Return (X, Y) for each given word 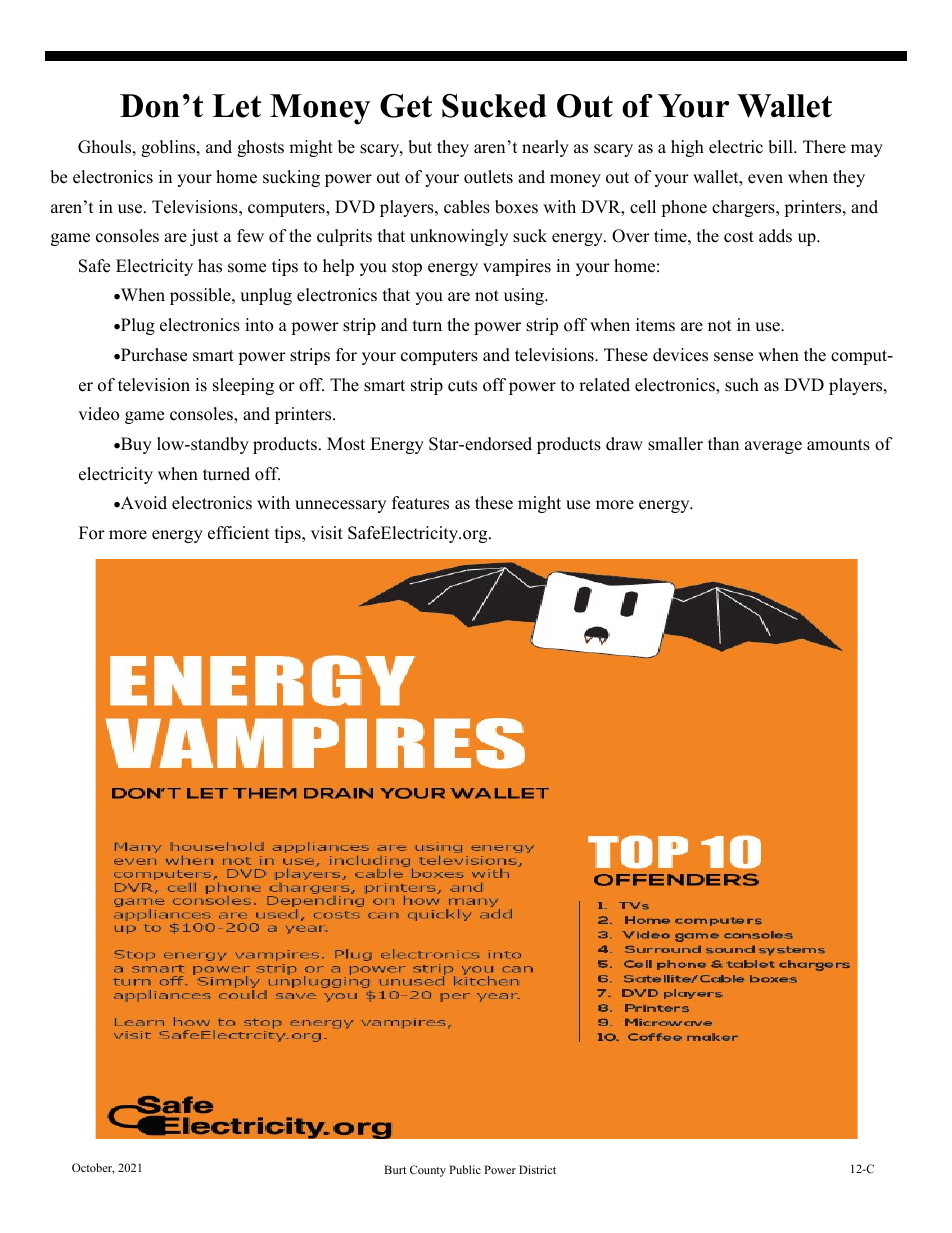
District (537, 1169)
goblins (169, 148)
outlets (488, 177)
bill (781, 147)
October (93, 1168)
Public (465, 1169)
